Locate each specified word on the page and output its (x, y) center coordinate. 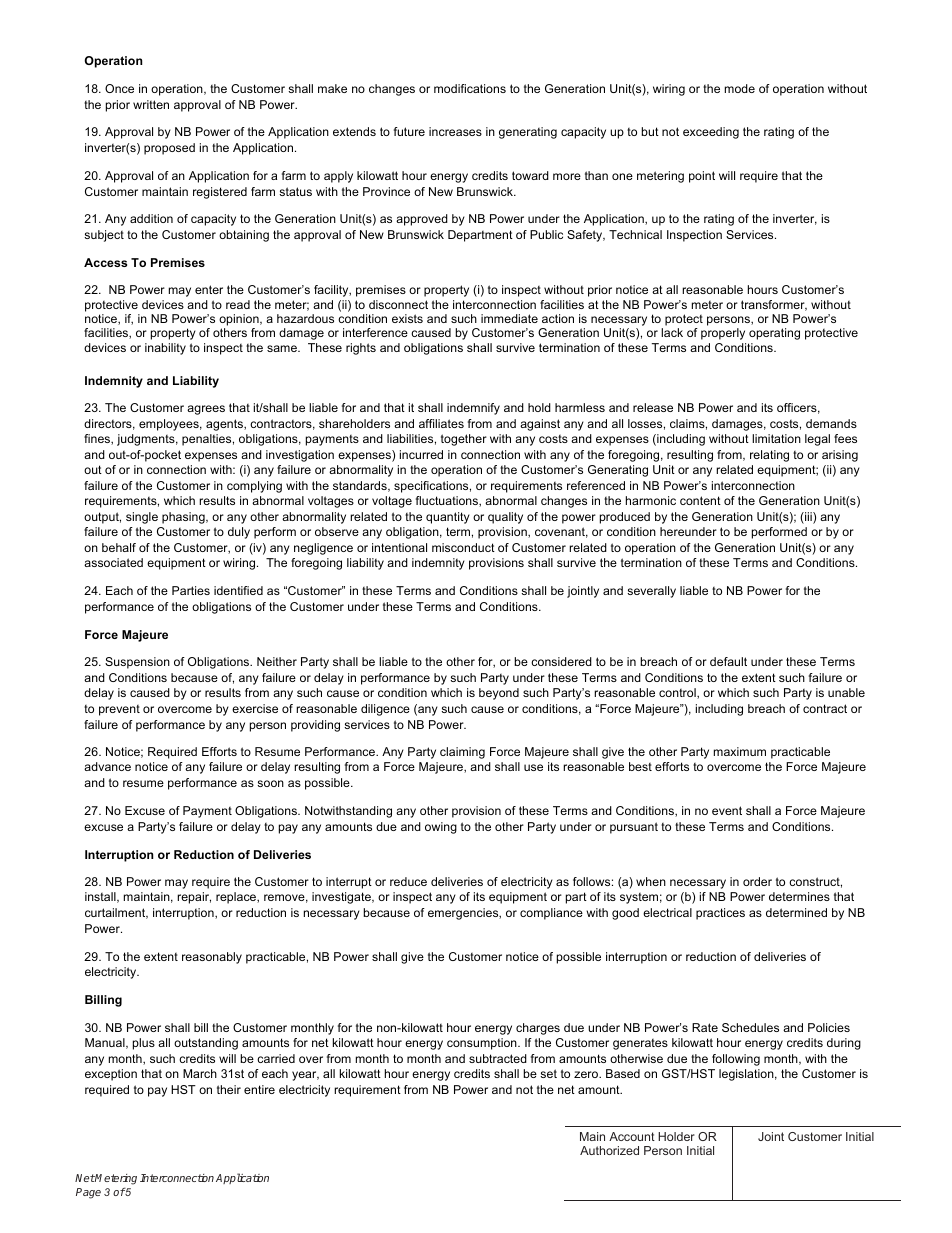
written (151, 104)
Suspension (137, 663)
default (728, 661)
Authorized (609, 1150)
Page (88, 1193)
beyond (499, 694)
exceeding (711, 133)
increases (455, 131)
